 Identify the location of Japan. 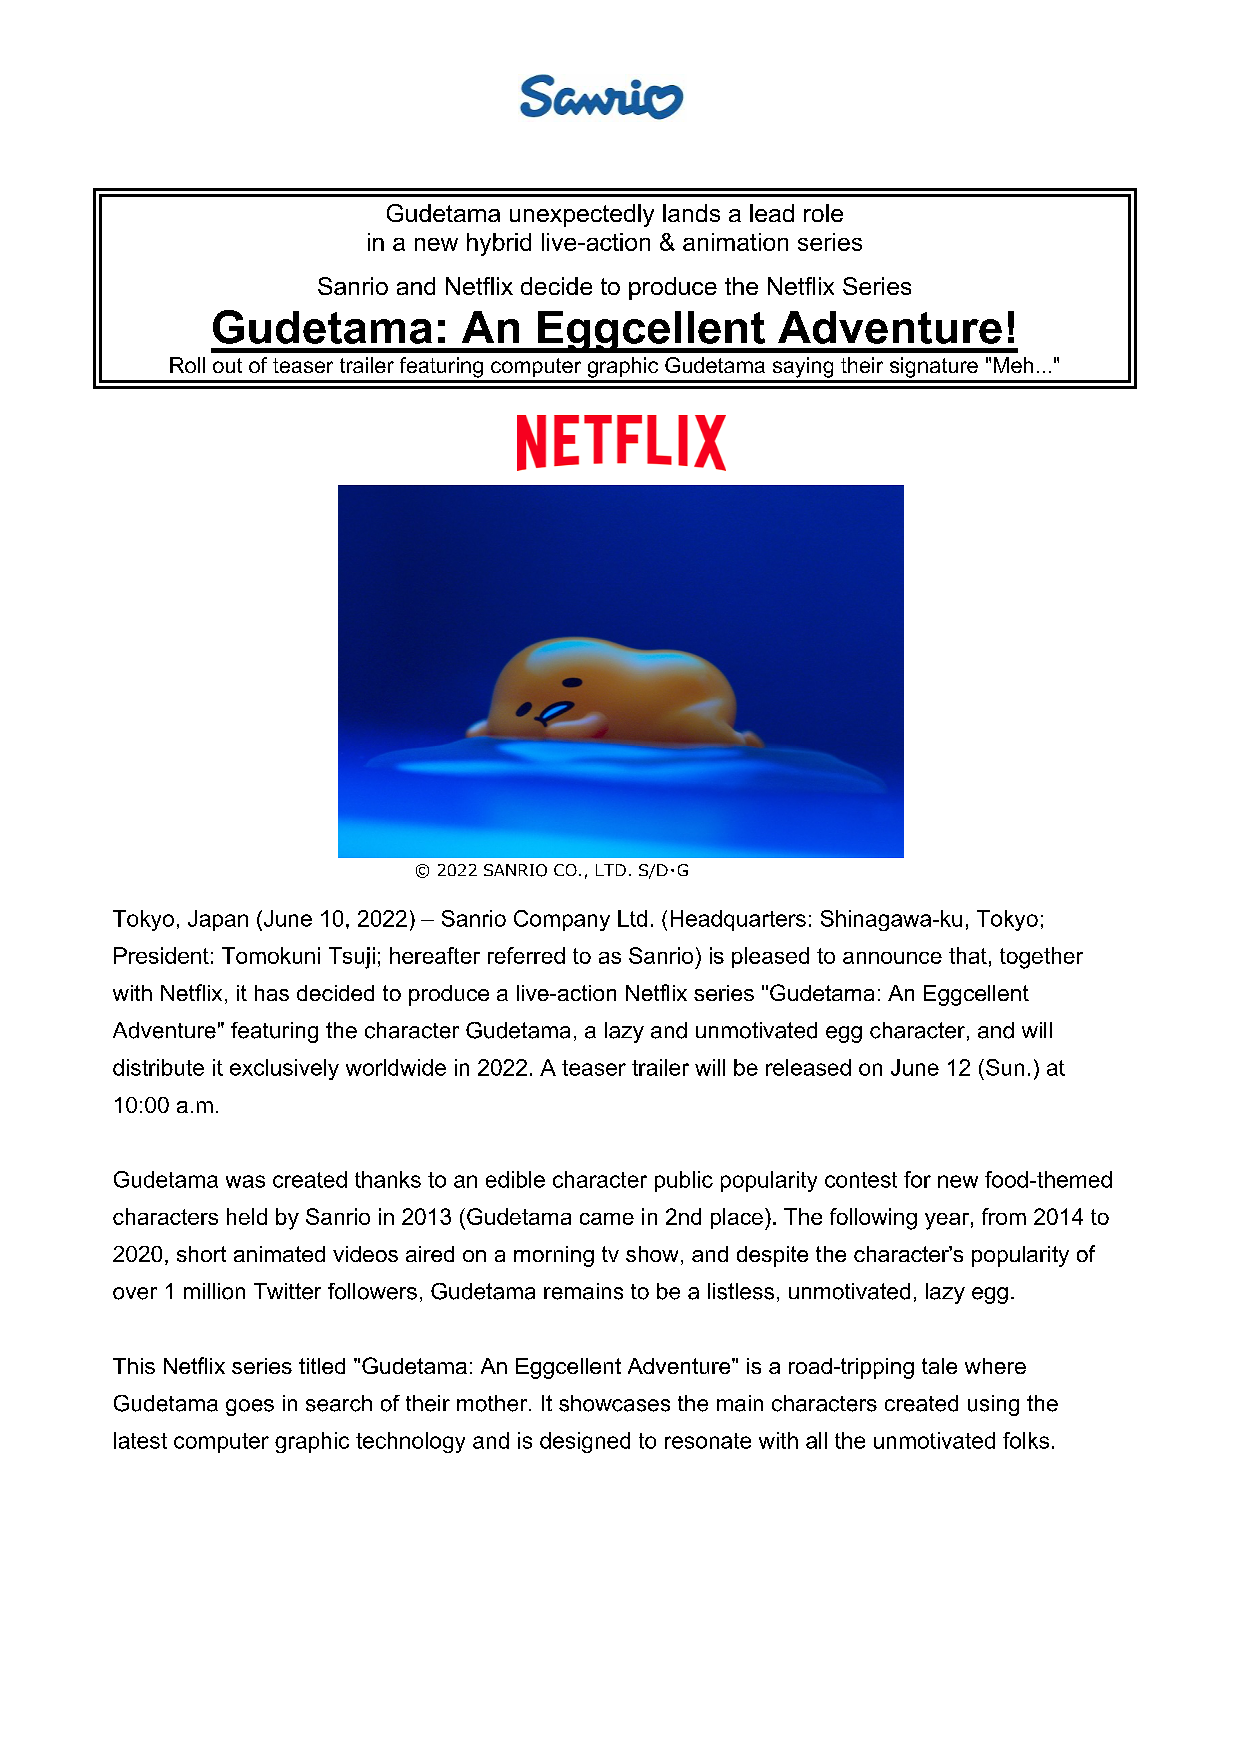
(218, 920).
